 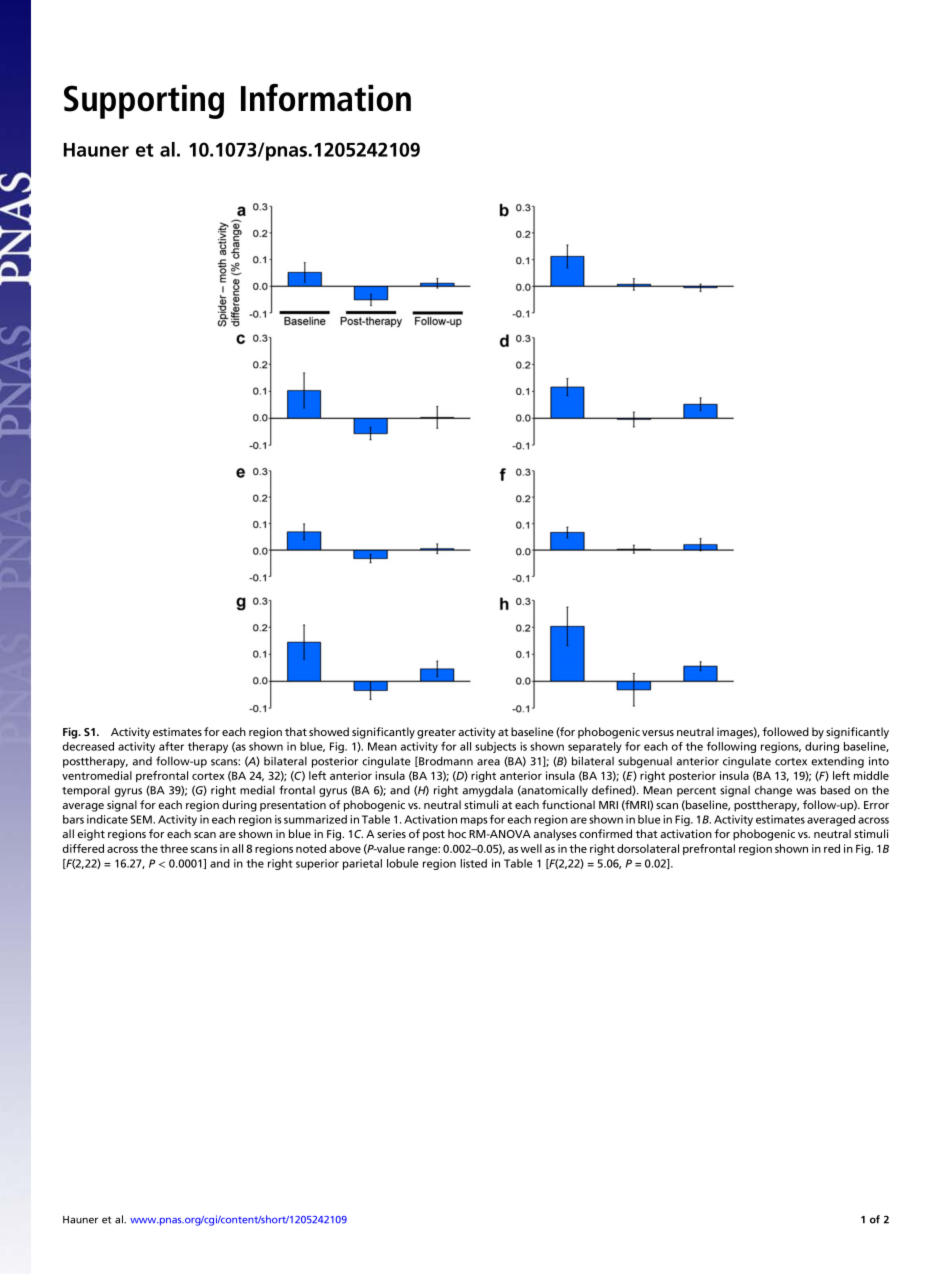 What do you see at coordinates (495, 747) in the page?
I see `subjects` at bounding box center [495, 747].
